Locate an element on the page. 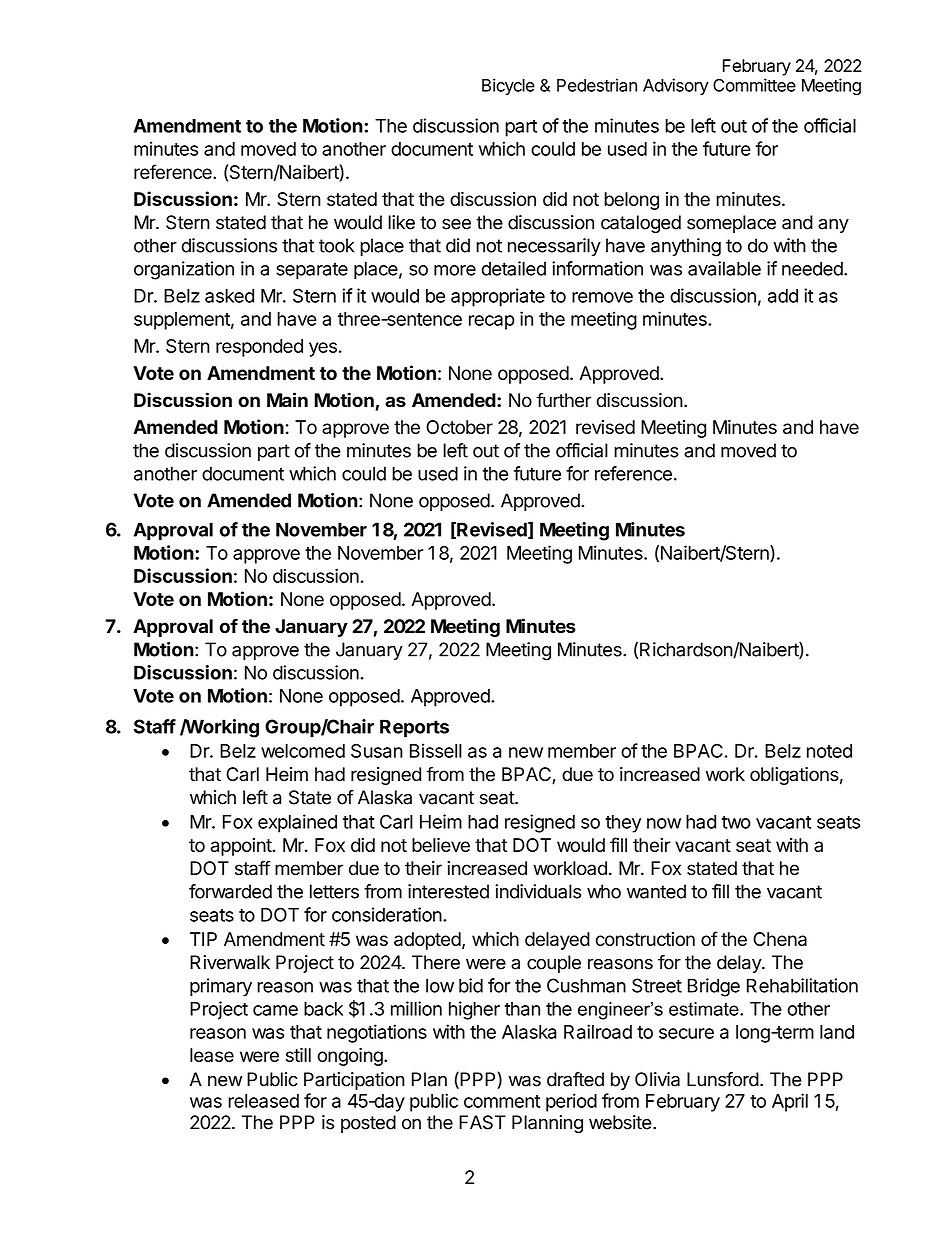 The width and height of the document is (952, 1233). welcomed is located at coordinates (303, 751).
